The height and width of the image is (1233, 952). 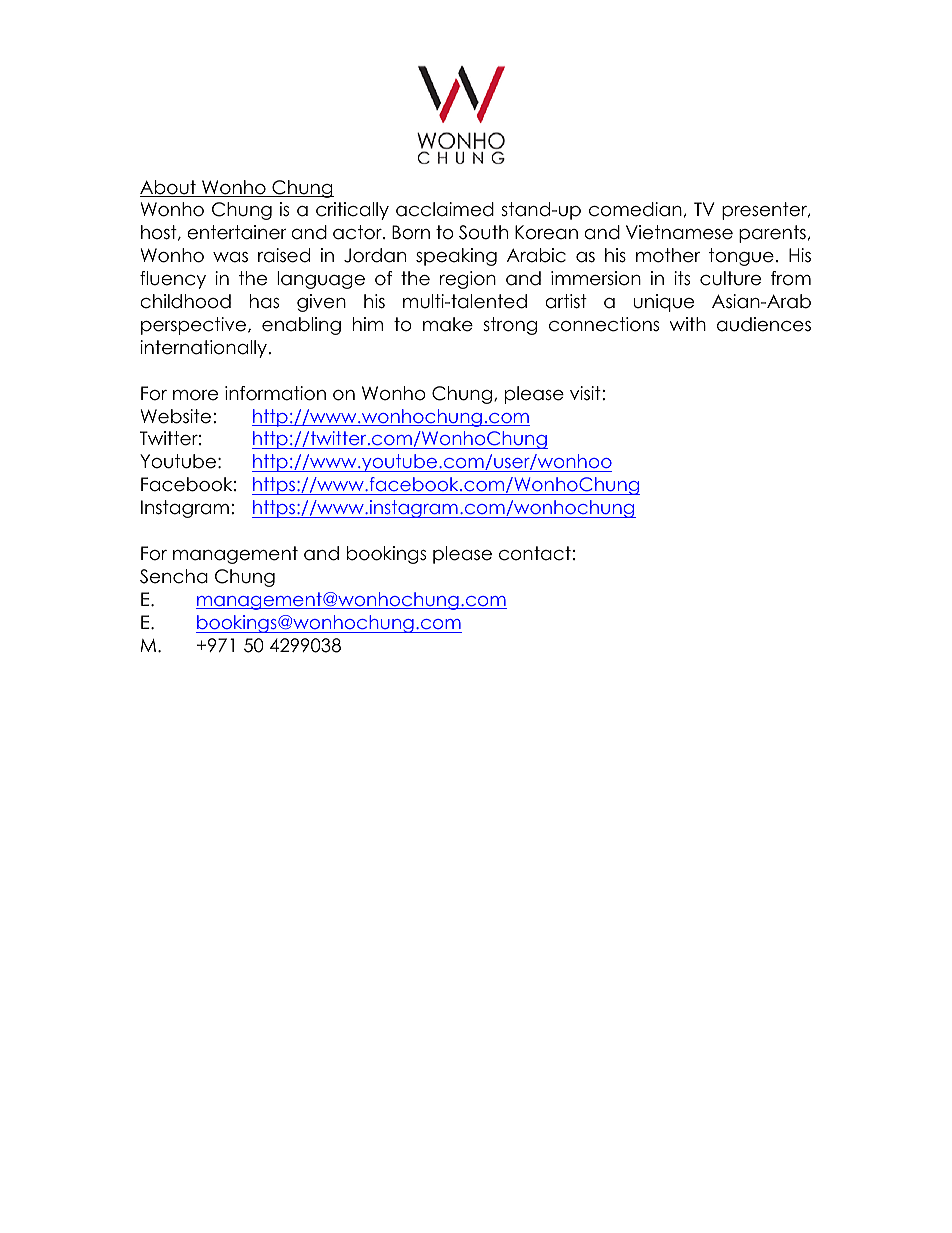 I want to click on acclaimed, so click(x=445, y=209).
